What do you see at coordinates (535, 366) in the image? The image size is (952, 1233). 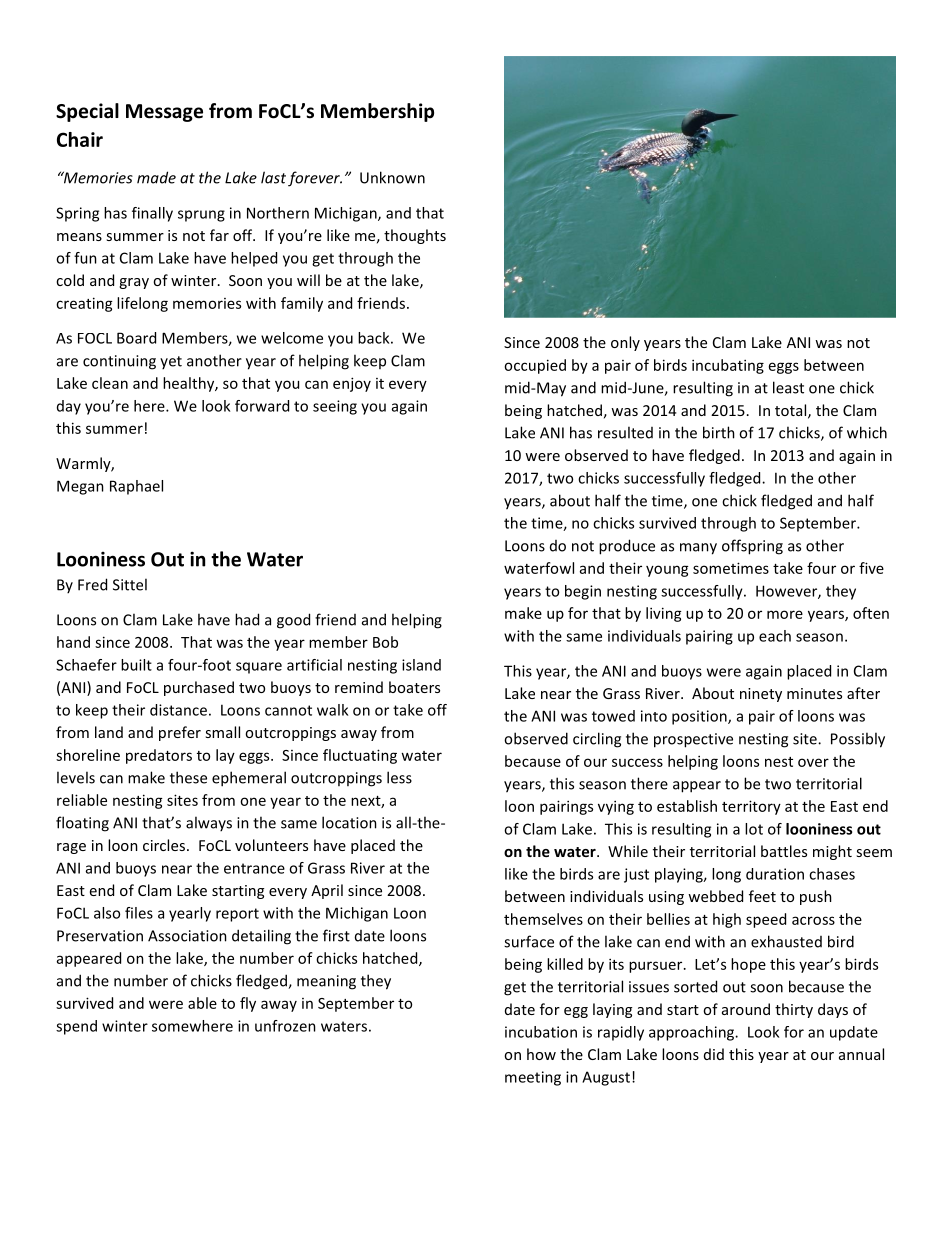 I see `occupied` at bounding box center [535, 366].
